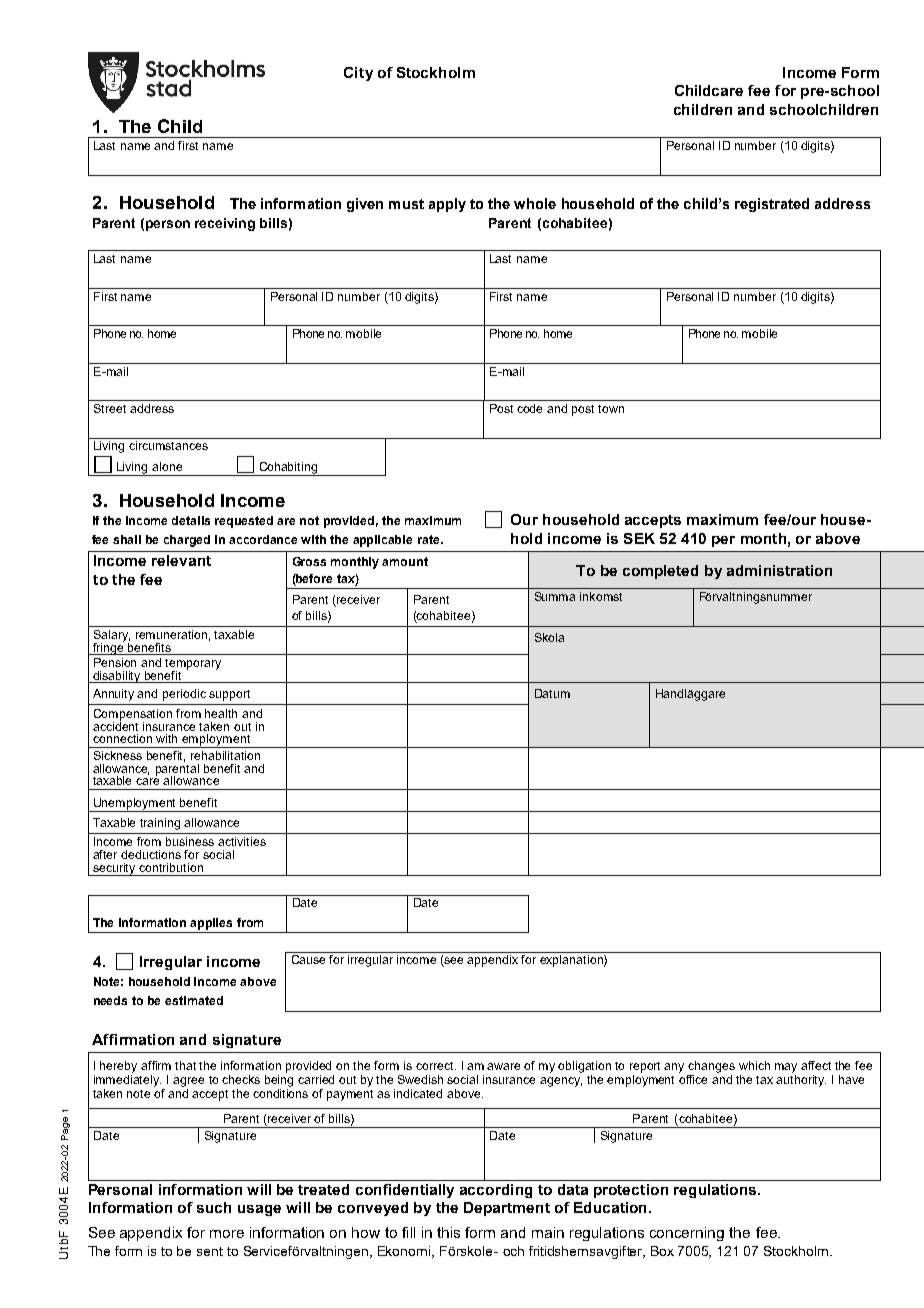  What do you see at coordinates (779, 570) in the image?
I see `administration` at bounding box center [779, 570].
